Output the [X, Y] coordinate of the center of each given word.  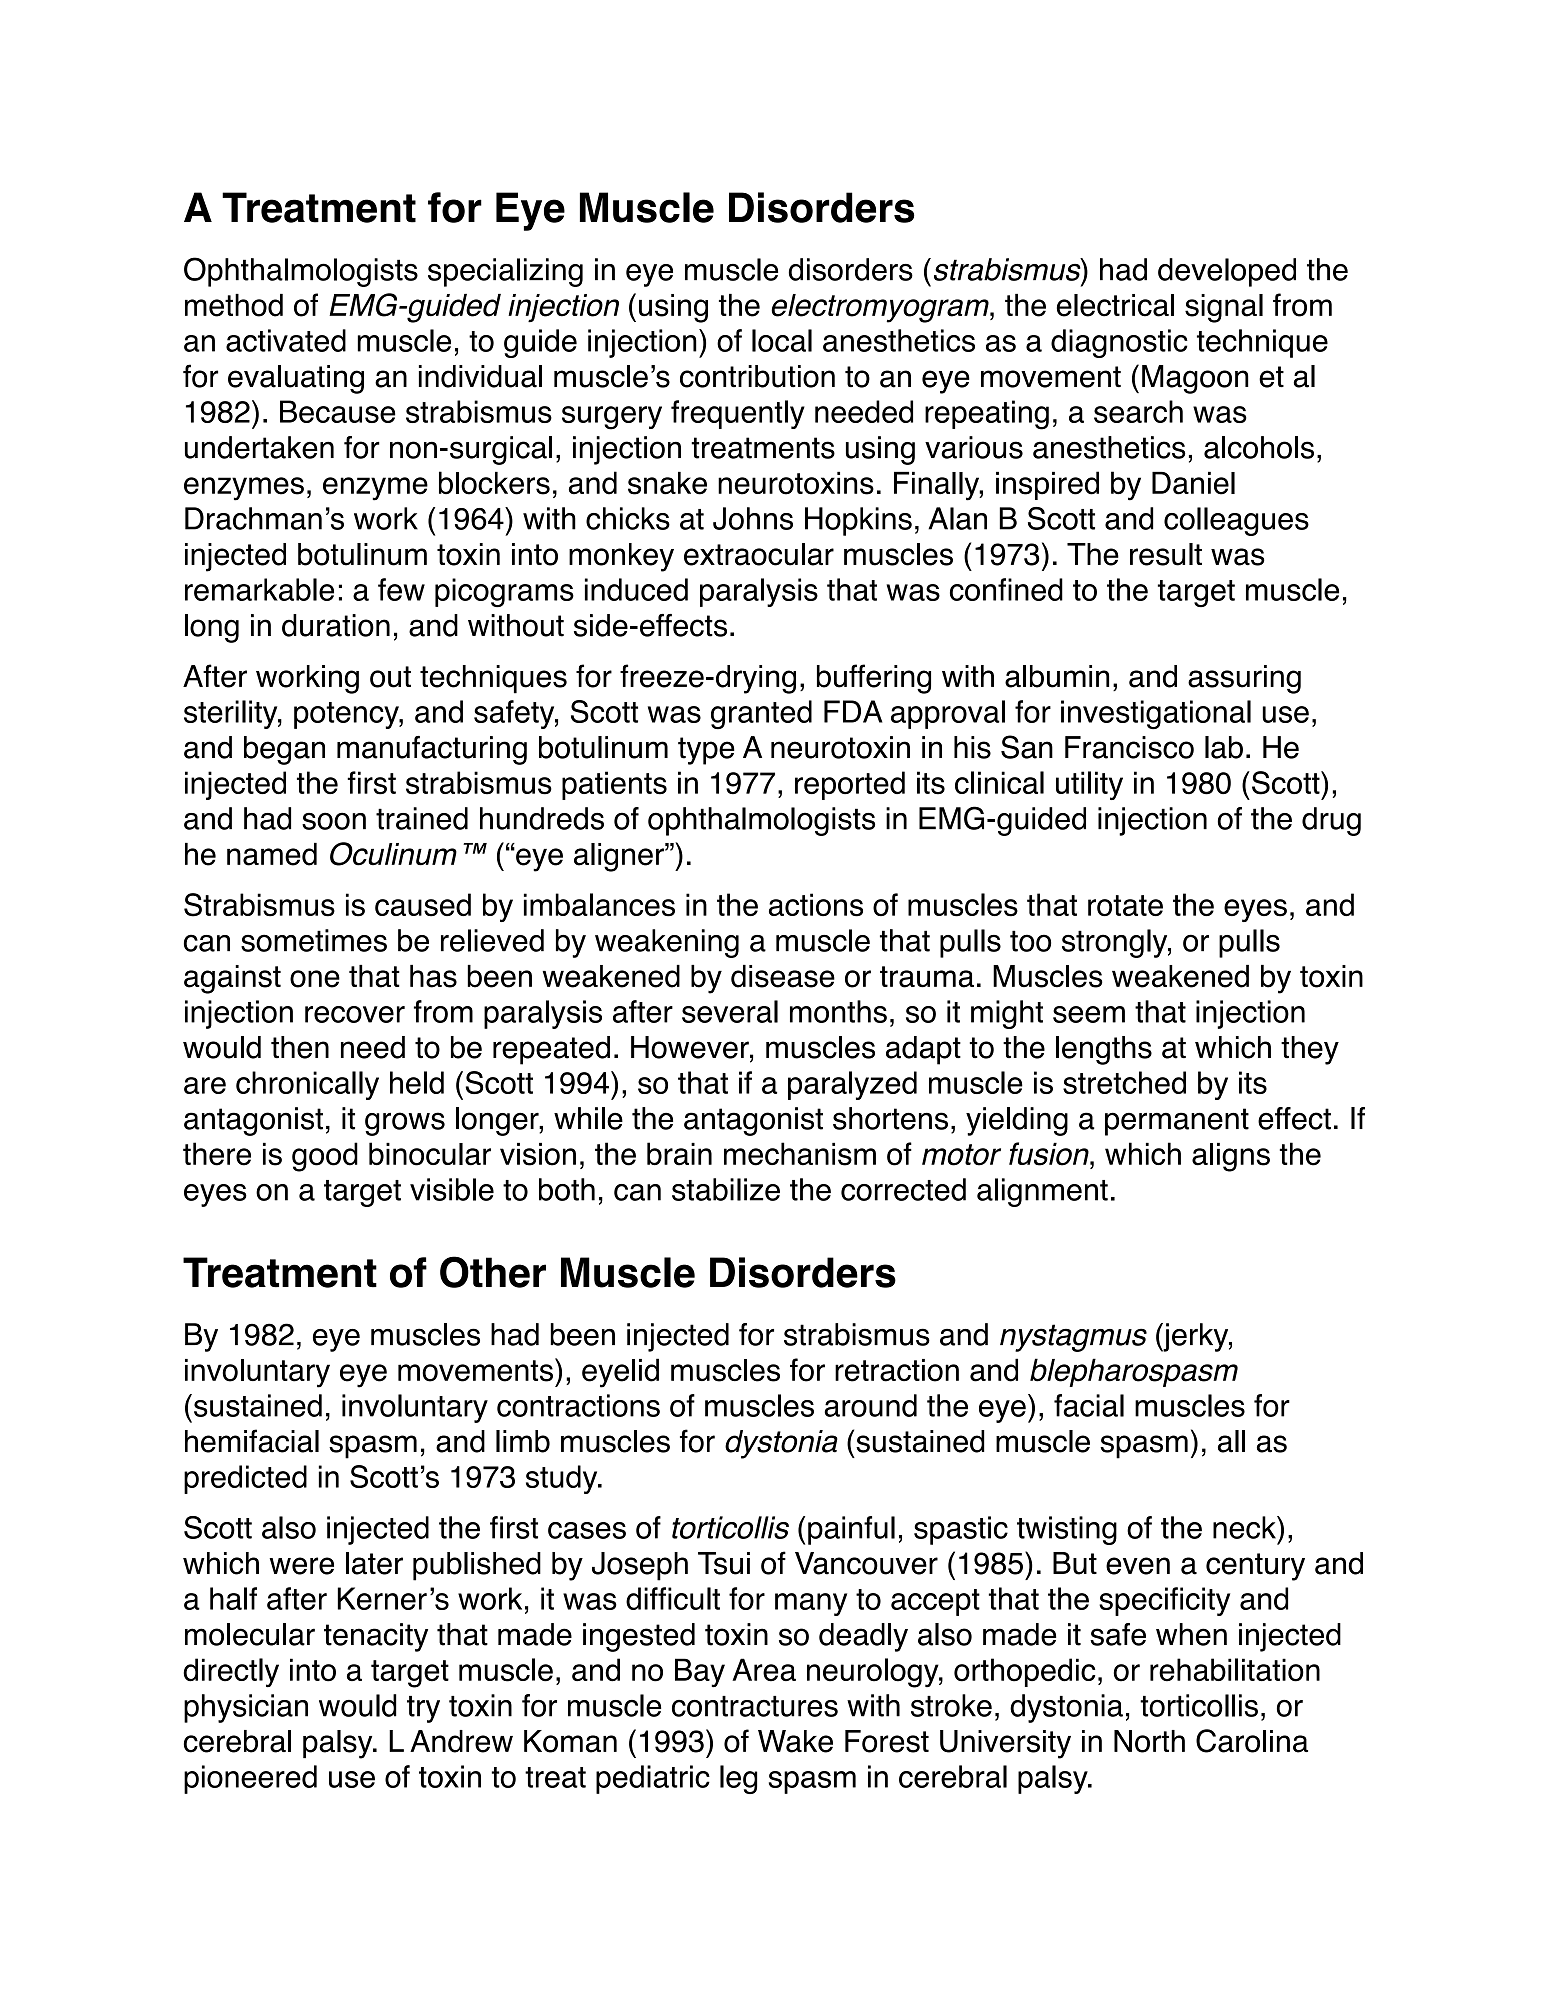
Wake [795, 1741]
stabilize [726, 1189]
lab [1224, 747]
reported [850, 785]
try [423, 1709]
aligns [1231, 1157]
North [1149, 1741]
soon [334, 821]
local [782, 340]
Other [493, 1272]
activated [286, 340]
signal [1224, 308]
